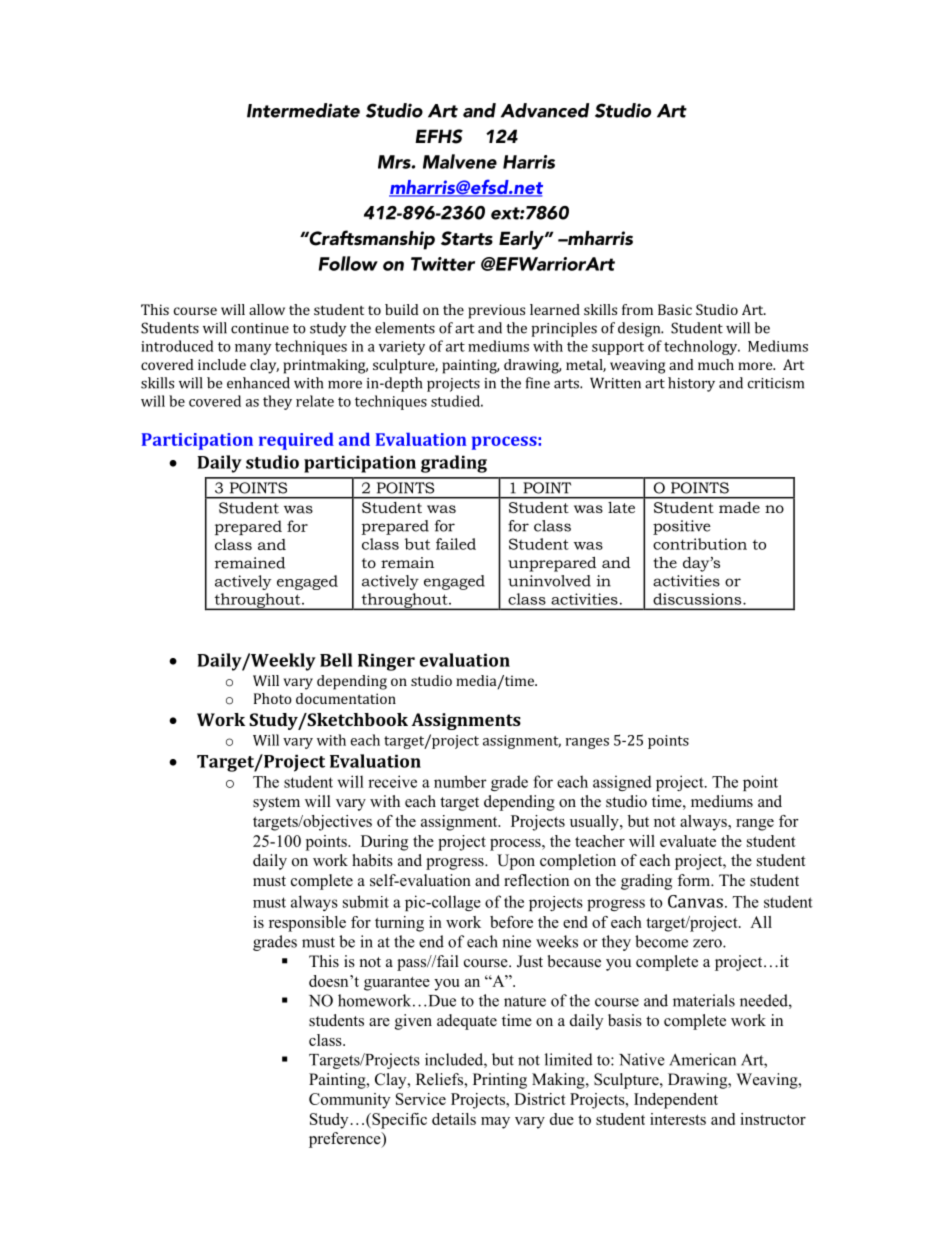 Image resolution: width=952 pixels, height=1233 pixels. Describe the element at coordinates (348, 263) in the screenshot. I see `Follow` at that location.
